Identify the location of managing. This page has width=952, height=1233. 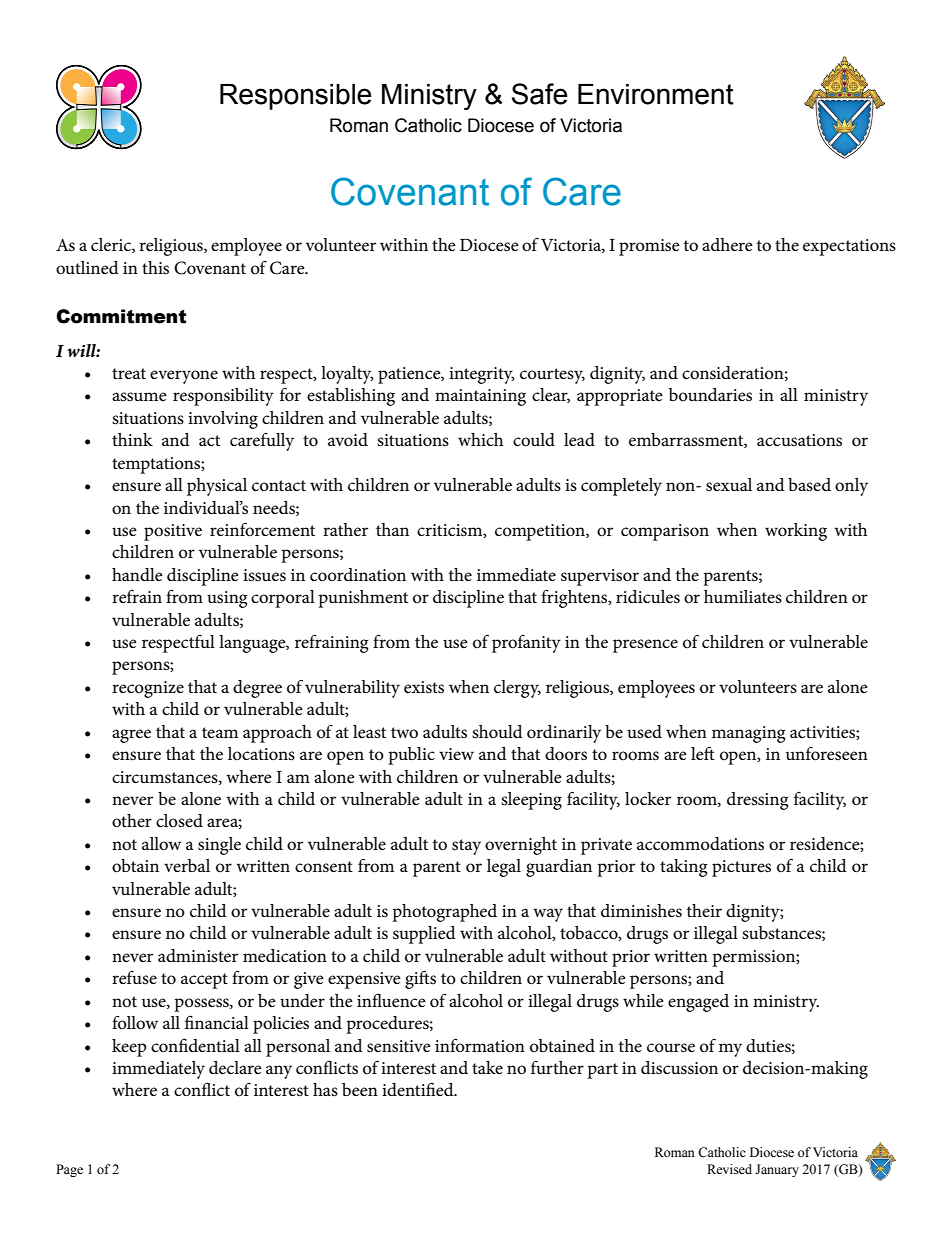
(748, 734).
